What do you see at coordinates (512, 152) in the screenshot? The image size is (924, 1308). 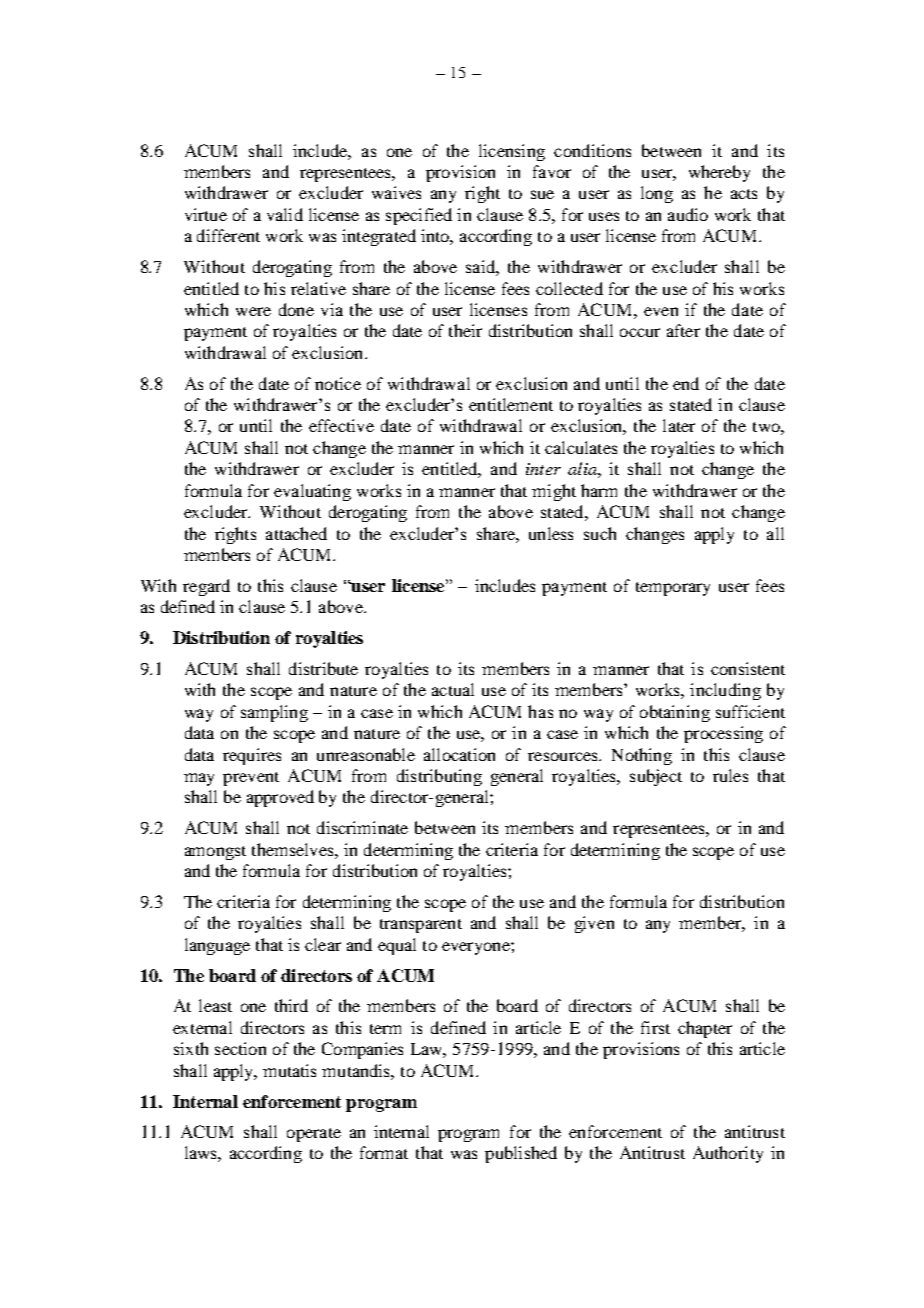 I see `licensing` at bounding box center [512, 152].
